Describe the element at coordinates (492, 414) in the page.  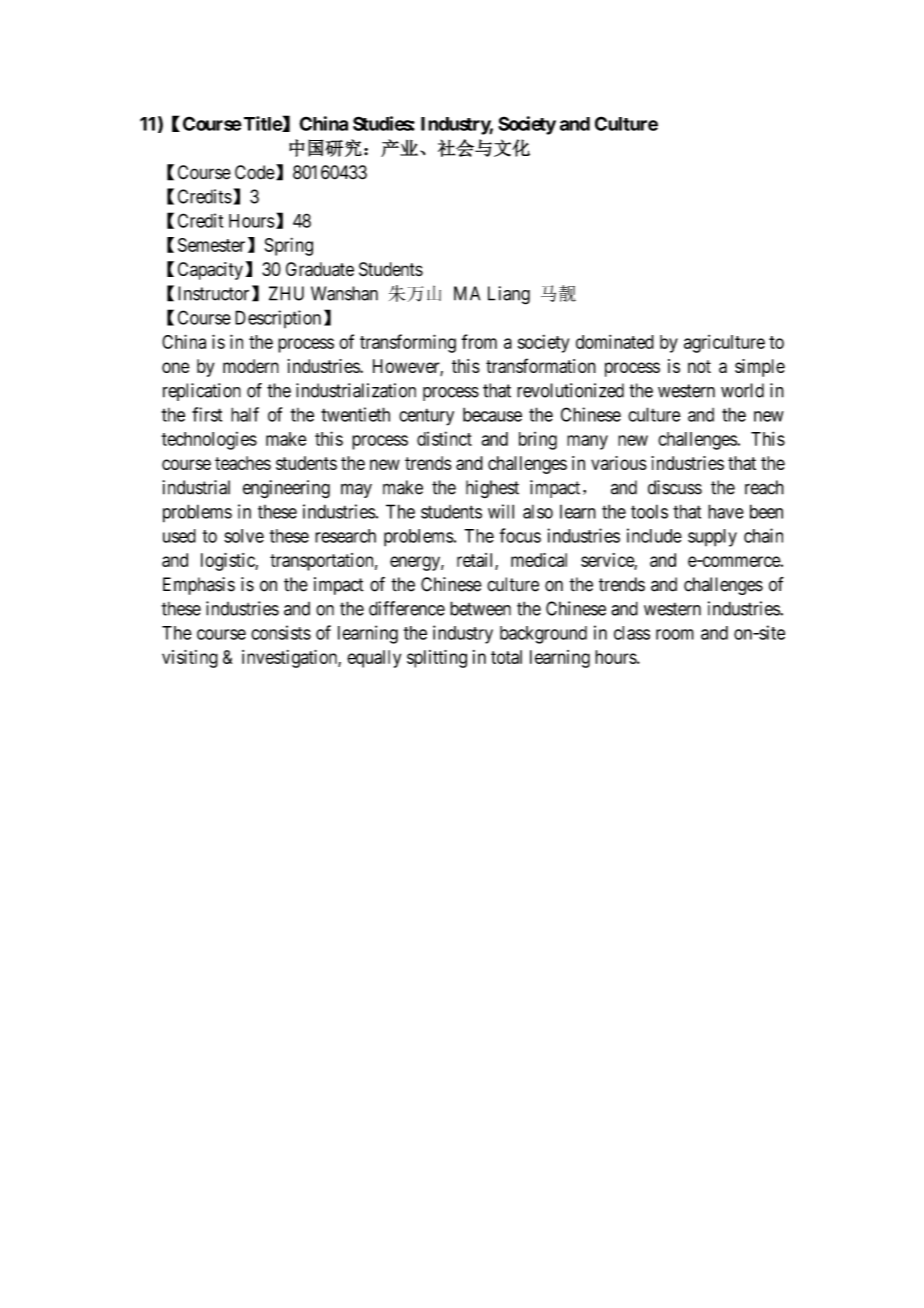
I see `because` at that location.
